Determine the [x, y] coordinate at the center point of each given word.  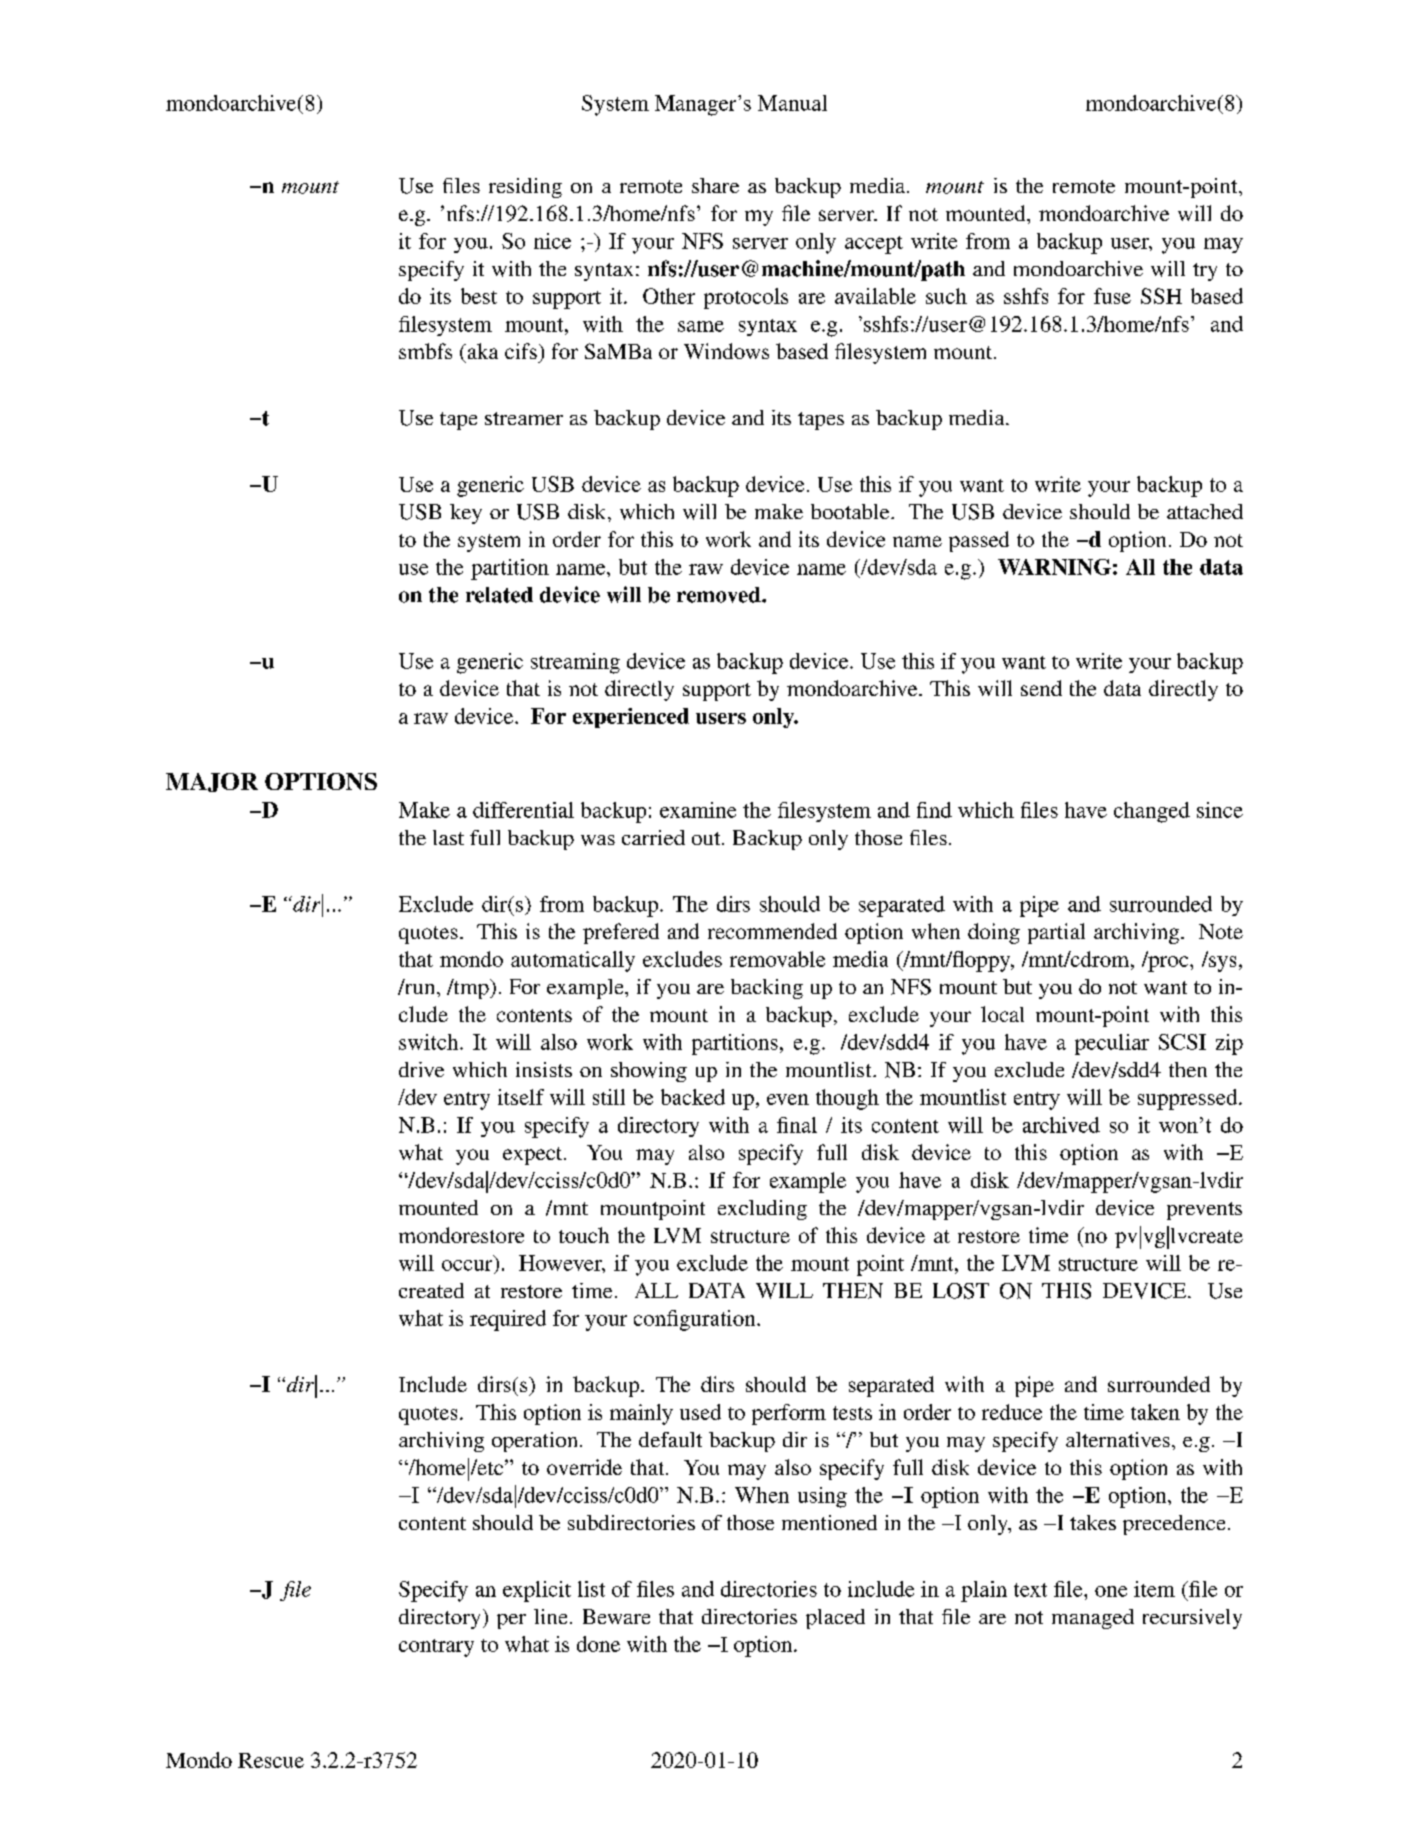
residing [525, 188]
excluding [762, 1210]
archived [1061, 1125]
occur [467, 1265]
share [715, 185]
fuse [1112, 296]
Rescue [271, 1760]
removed [720, 595]
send [1041, 688]
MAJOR [212, 782]
